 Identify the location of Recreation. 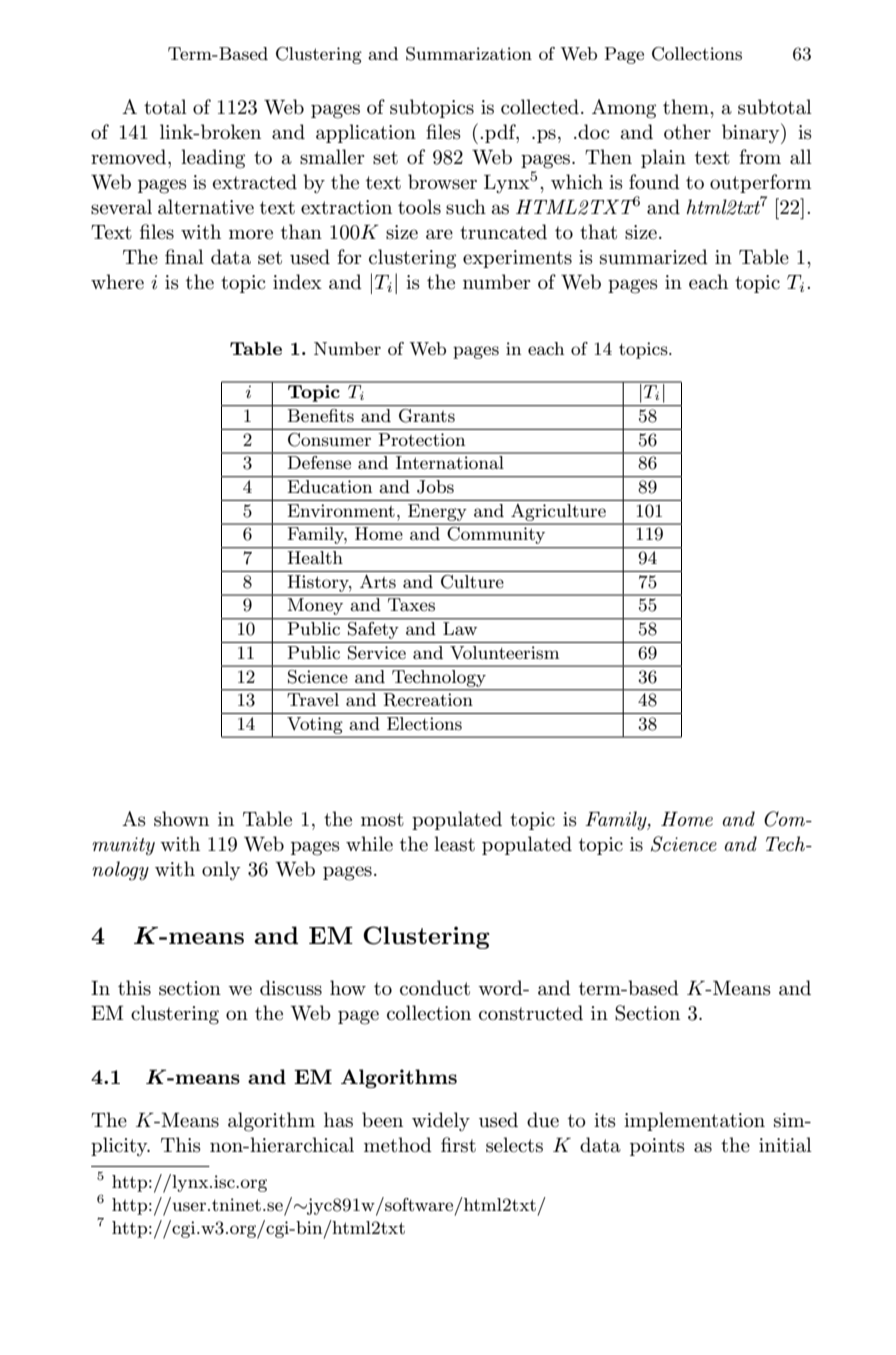
(428, 700).
